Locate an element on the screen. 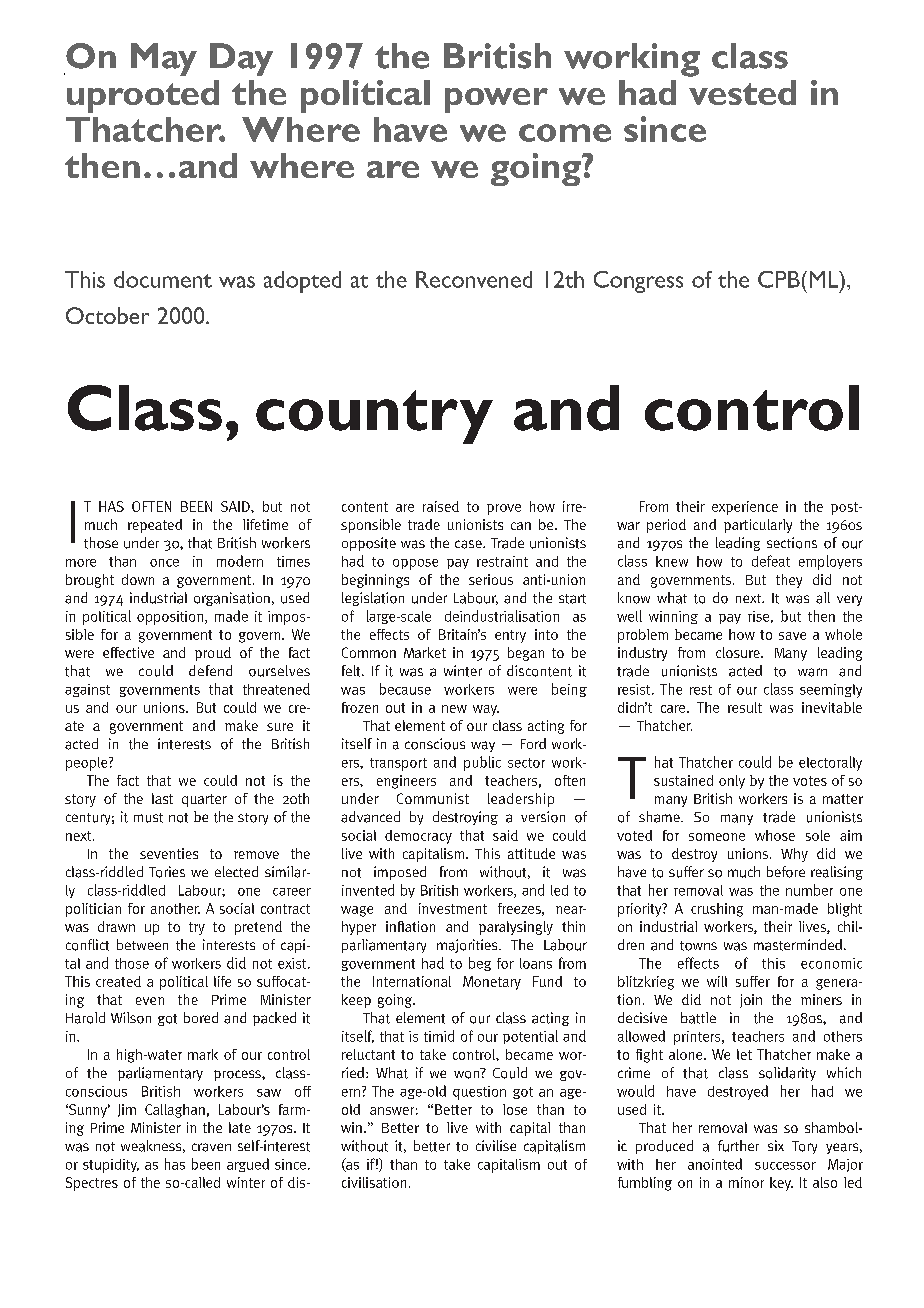 This screenshot has width=924, height=1308. vested is located at coordinates (742, 92).
